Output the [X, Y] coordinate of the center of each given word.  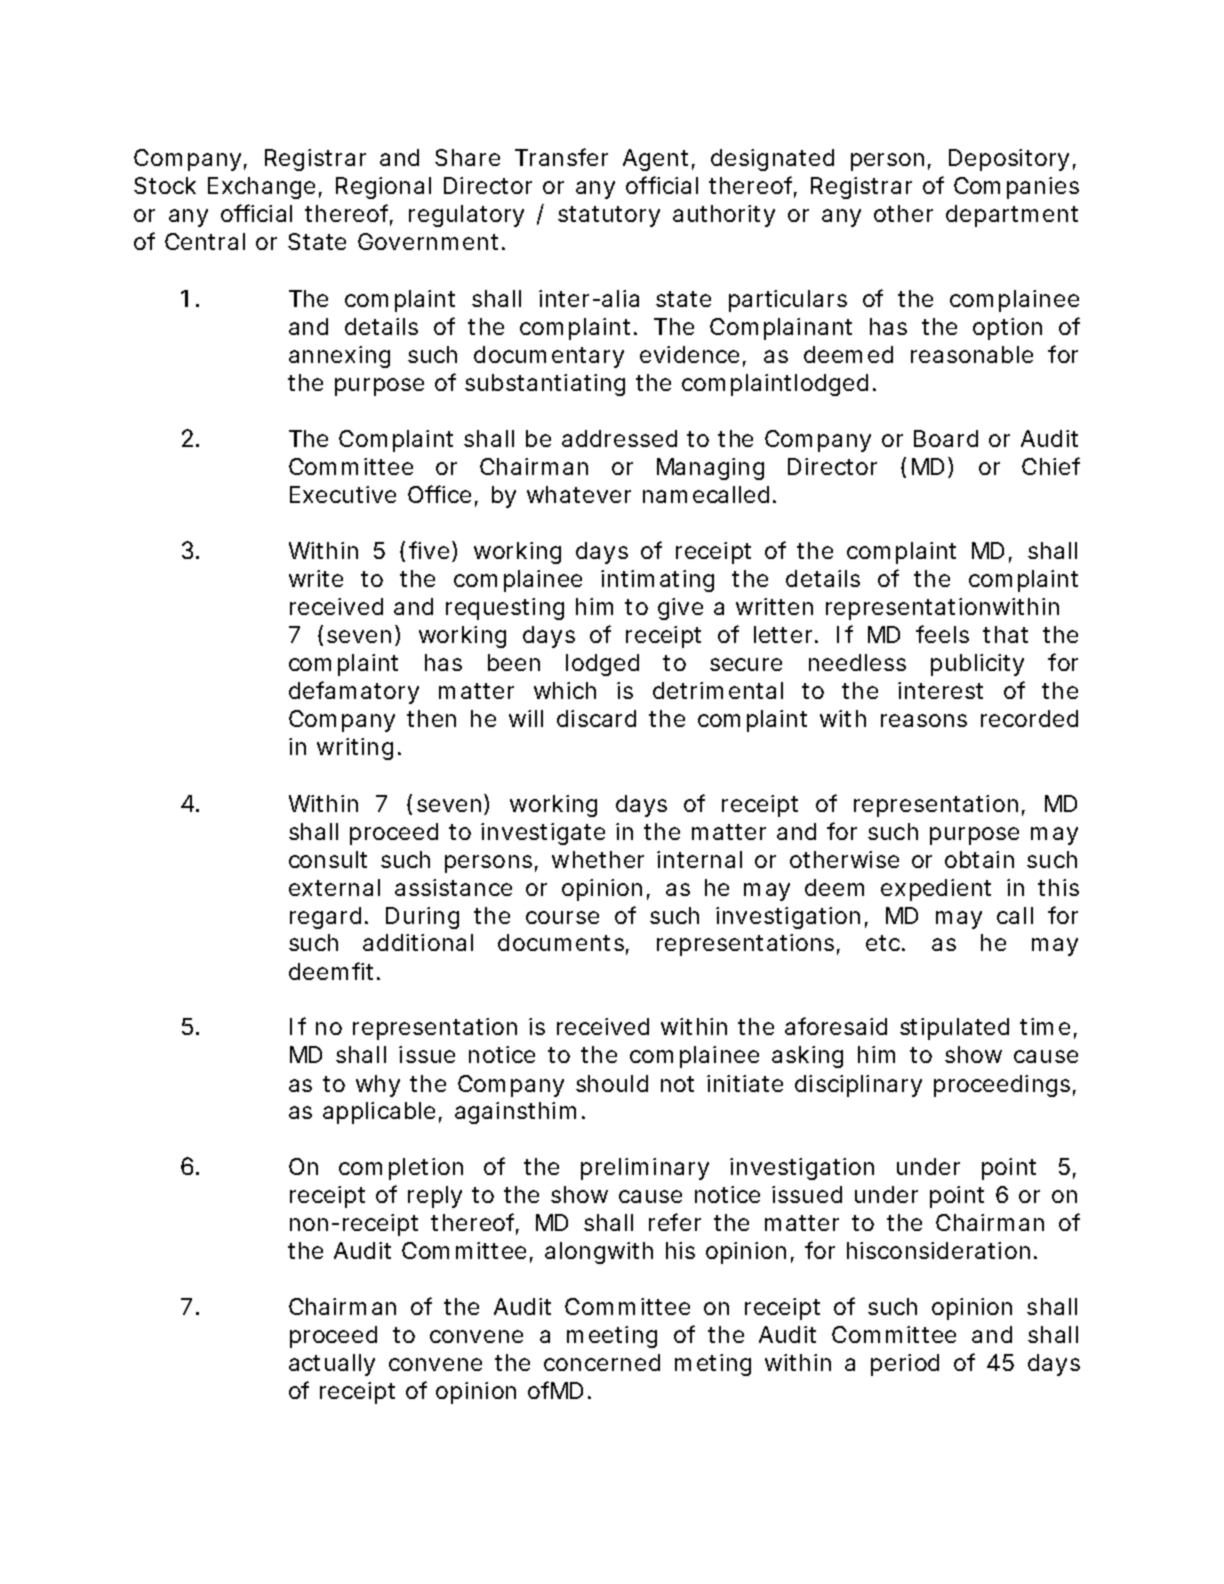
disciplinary [858, 1086]
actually [332, 1365]
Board [946, 438]
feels [942, 634]
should [612, 1083]
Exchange [261, 188]
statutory [609, 216]
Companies [1016, 188]
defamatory [354, 692]
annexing [339, 357]
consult [328, 859]
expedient [936, 890]
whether [598, 859]
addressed [619, 438]
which [565, 690]
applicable [379, 1113]
